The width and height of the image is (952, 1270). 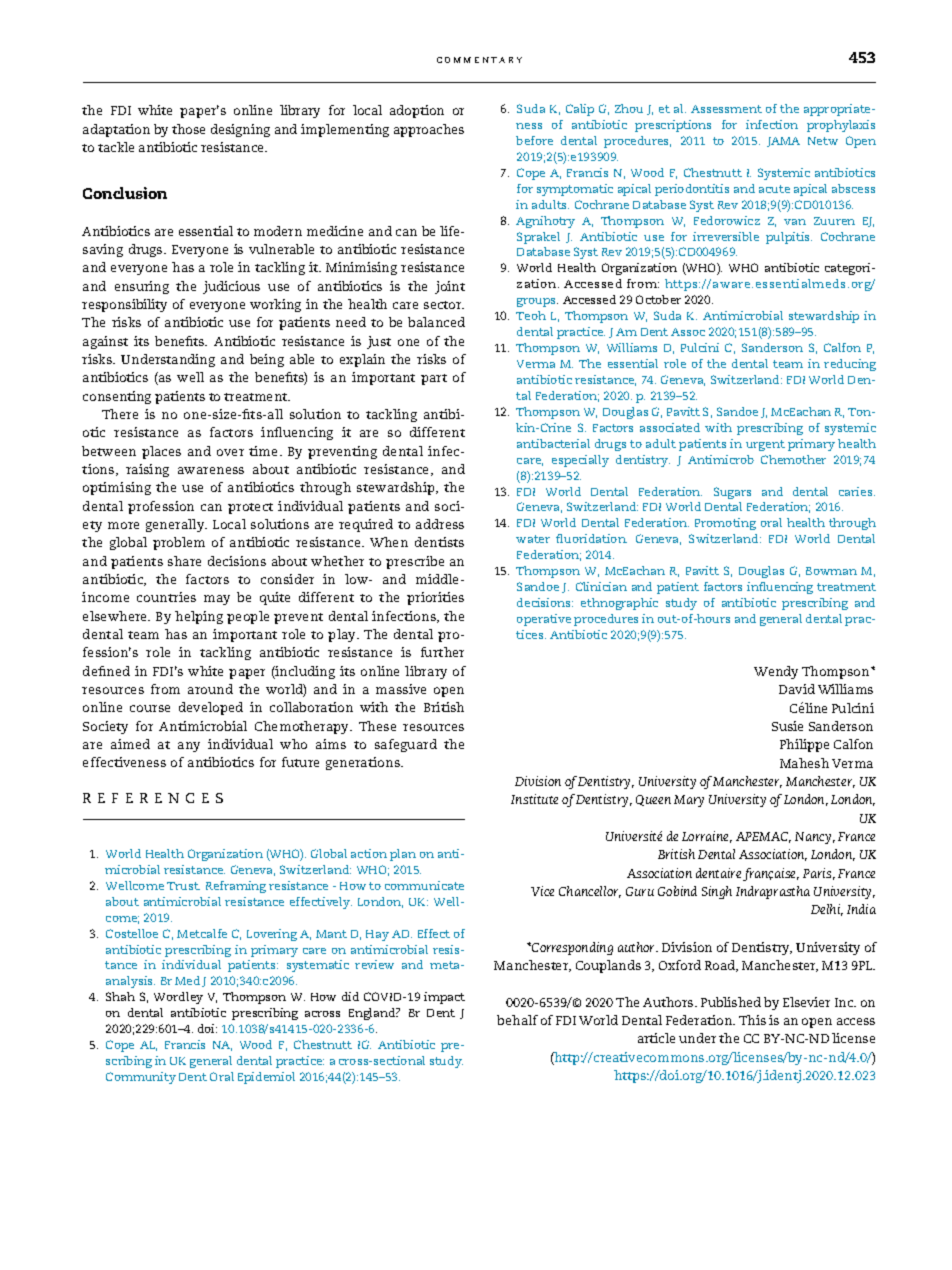 I want to click on priorities, so click(x=435, y=598).
